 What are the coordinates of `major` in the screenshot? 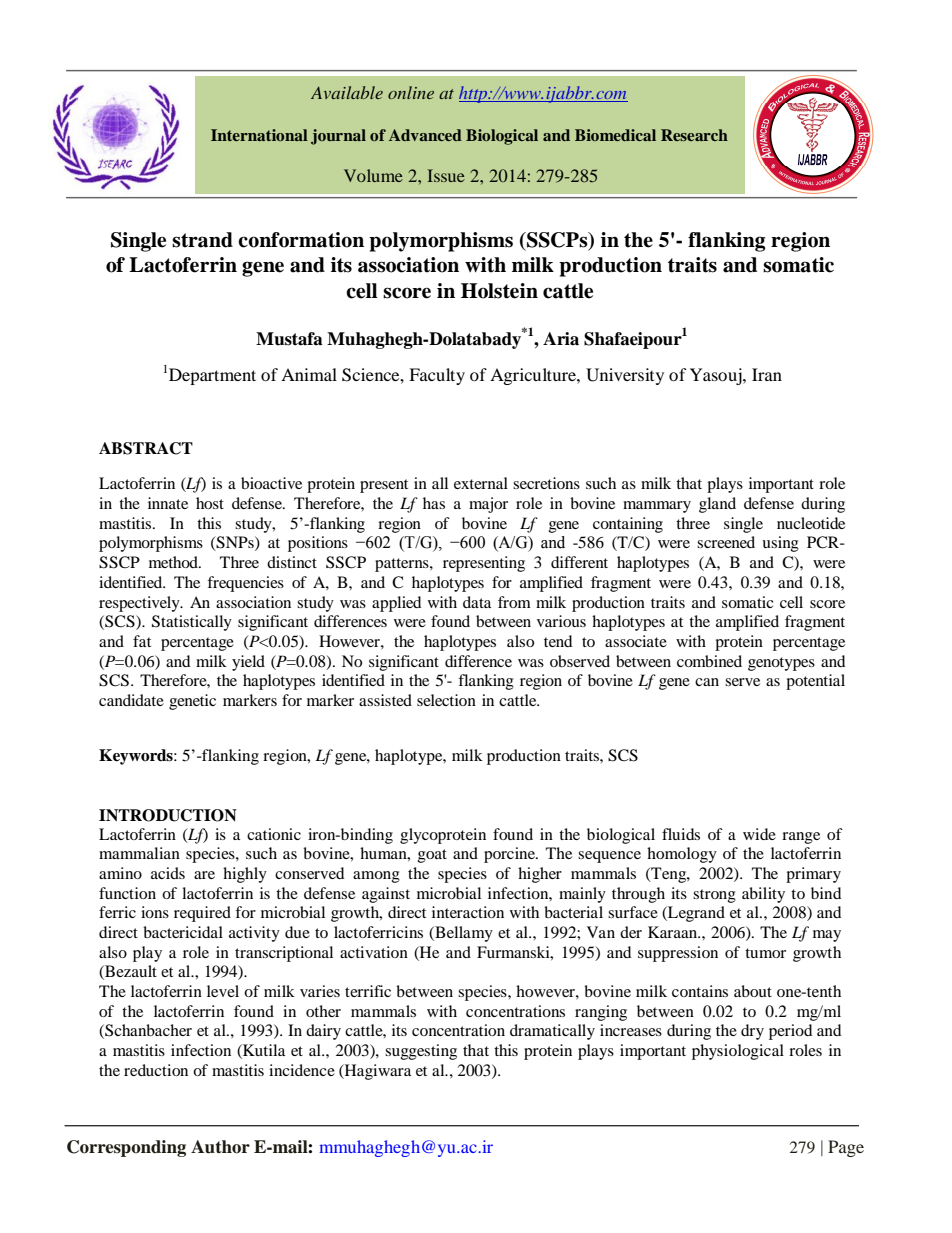 It's located at (488, 505).
